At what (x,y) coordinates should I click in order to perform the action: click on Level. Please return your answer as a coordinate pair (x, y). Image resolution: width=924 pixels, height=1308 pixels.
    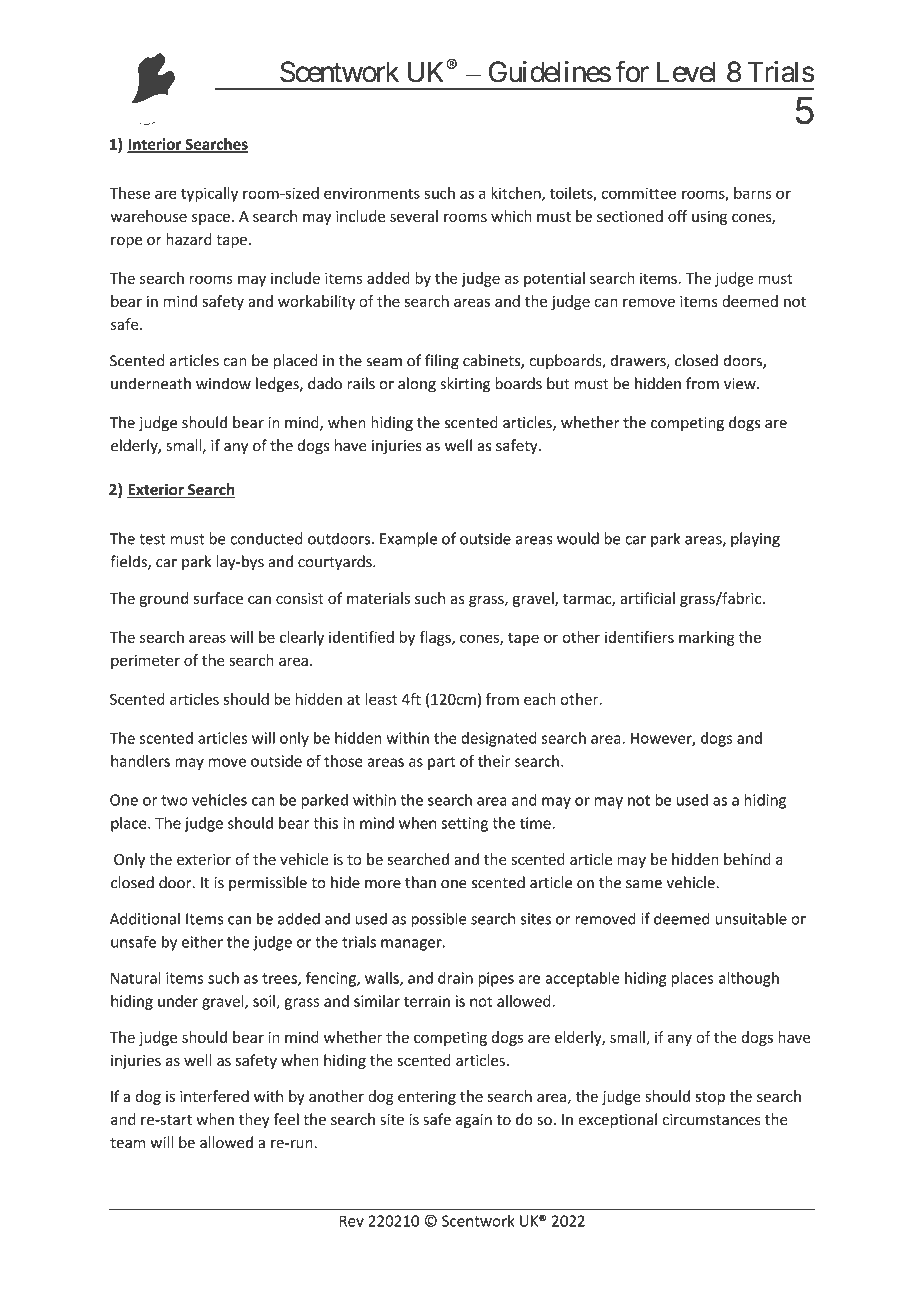
    Looking at the image, I should click on (686, 72).
